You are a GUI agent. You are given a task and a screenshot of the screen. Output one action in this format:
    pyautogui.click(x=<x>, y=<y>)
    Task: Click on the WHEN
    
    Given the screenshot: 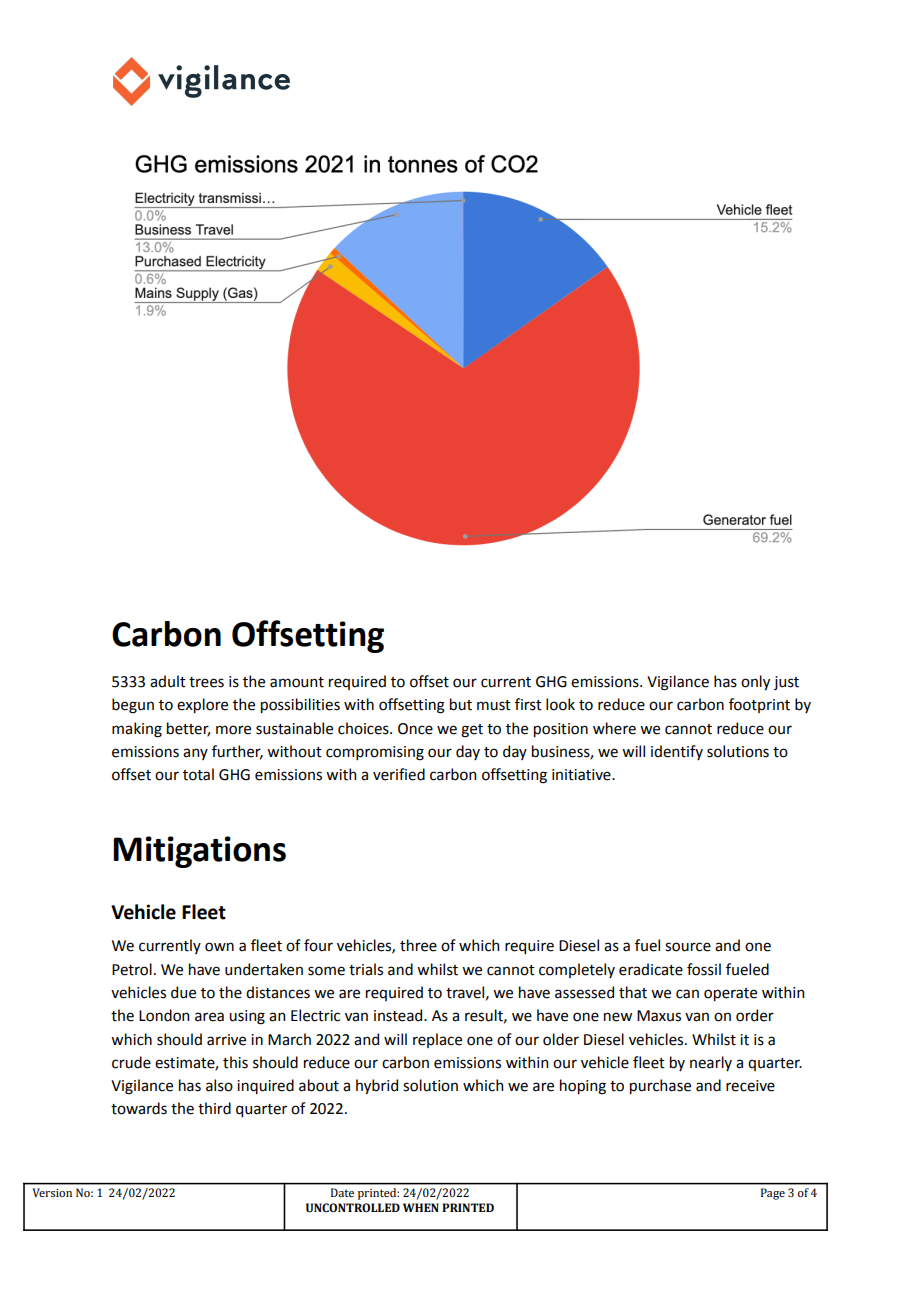 What is the action you would take?
    pyautogui.click(x=421, y=1207)
